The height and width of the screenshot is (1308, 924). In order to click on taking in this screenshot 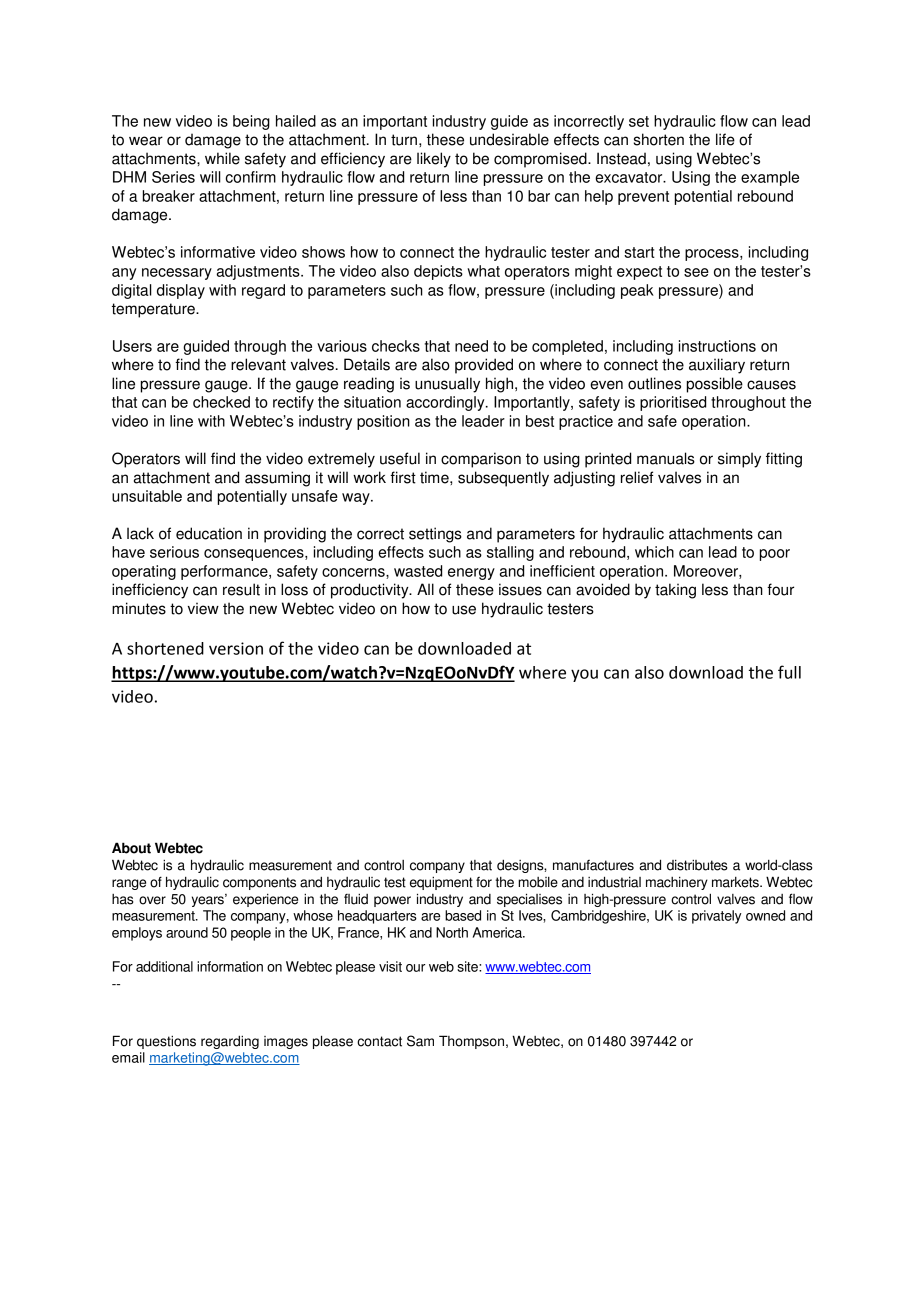, I will do `click(675, 591)`.
